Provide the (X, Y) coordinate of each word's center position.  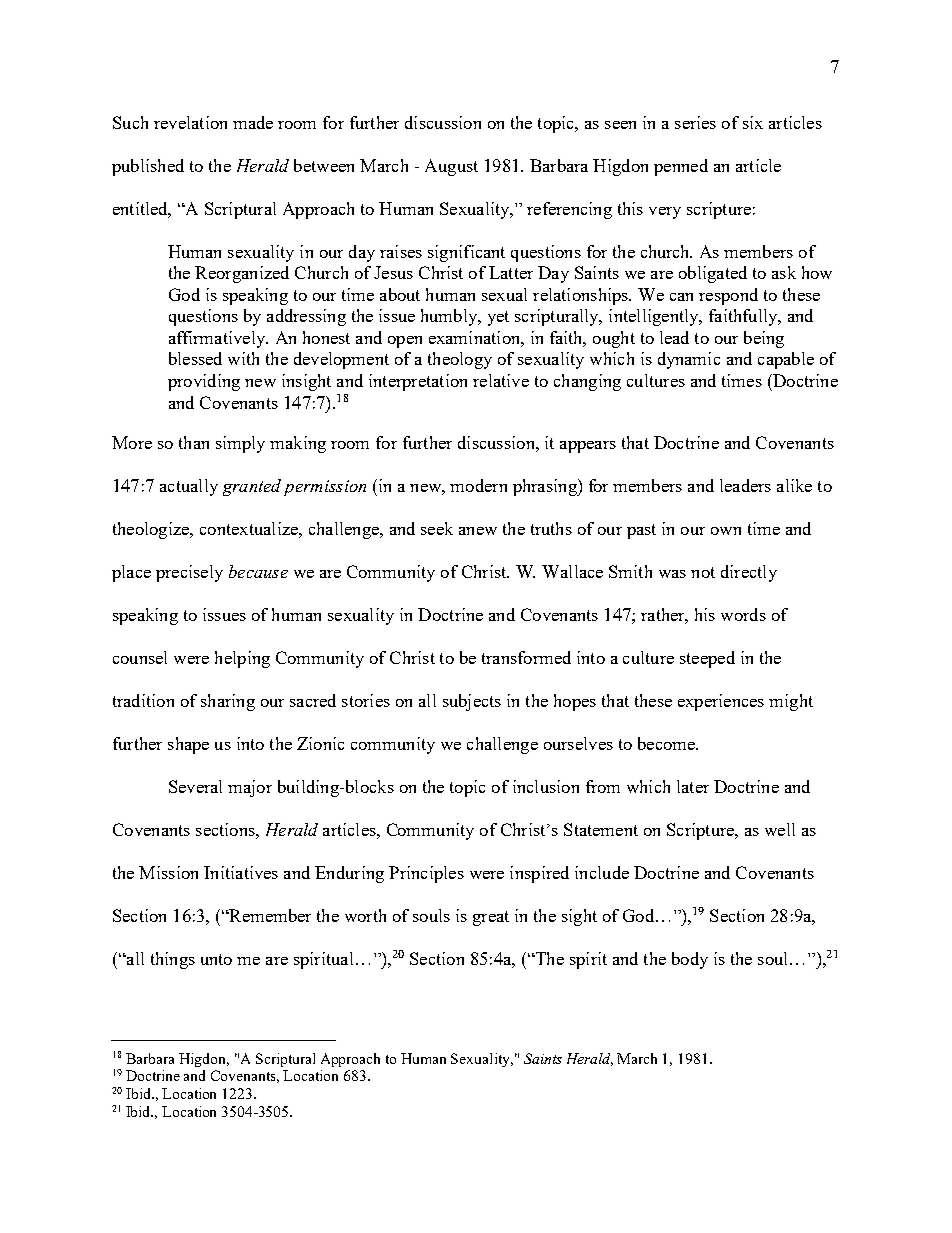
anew (478, 531)
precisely (189, 573)
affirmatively (218, 339)
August (451, 167)
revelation (190, 122)
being (764, 339)
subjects (472, 702)
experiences (721, 702)
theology (460, 360)
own (726, 531)
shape (188, 745)
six (753, 122)
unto (216, 959)
